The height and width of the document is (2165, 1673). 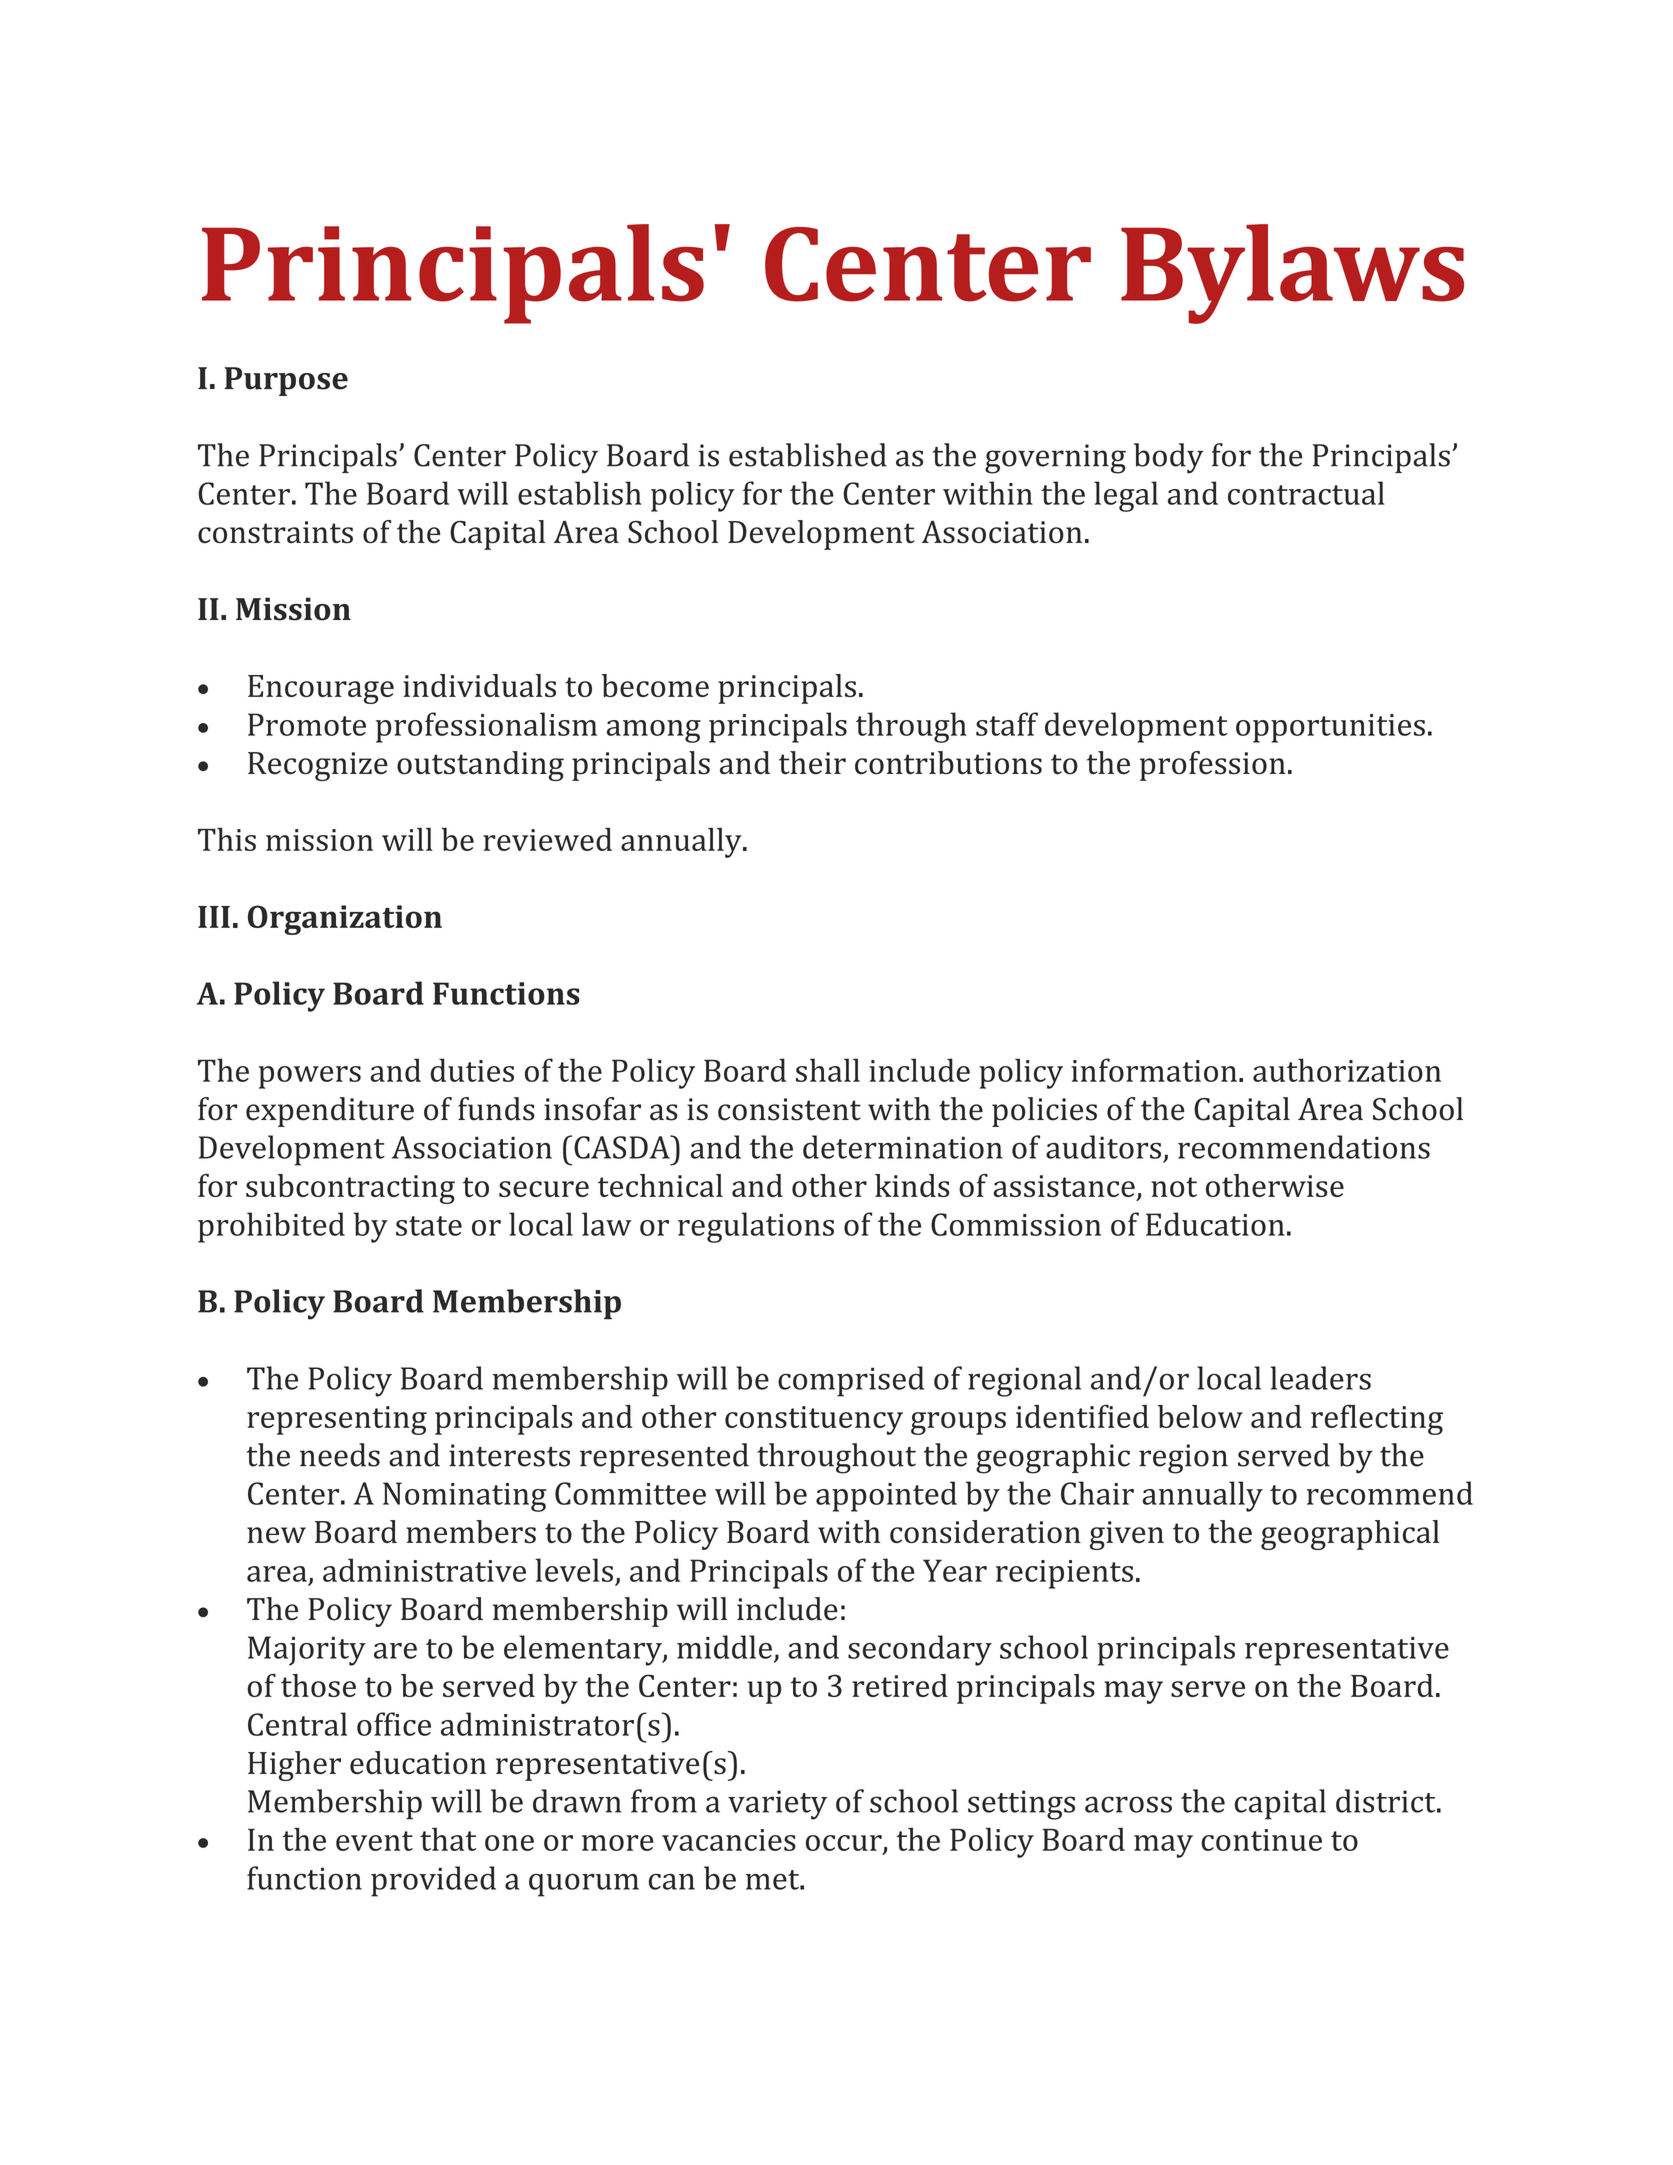 I want to click on variety, so click(x=777, y=1805).
